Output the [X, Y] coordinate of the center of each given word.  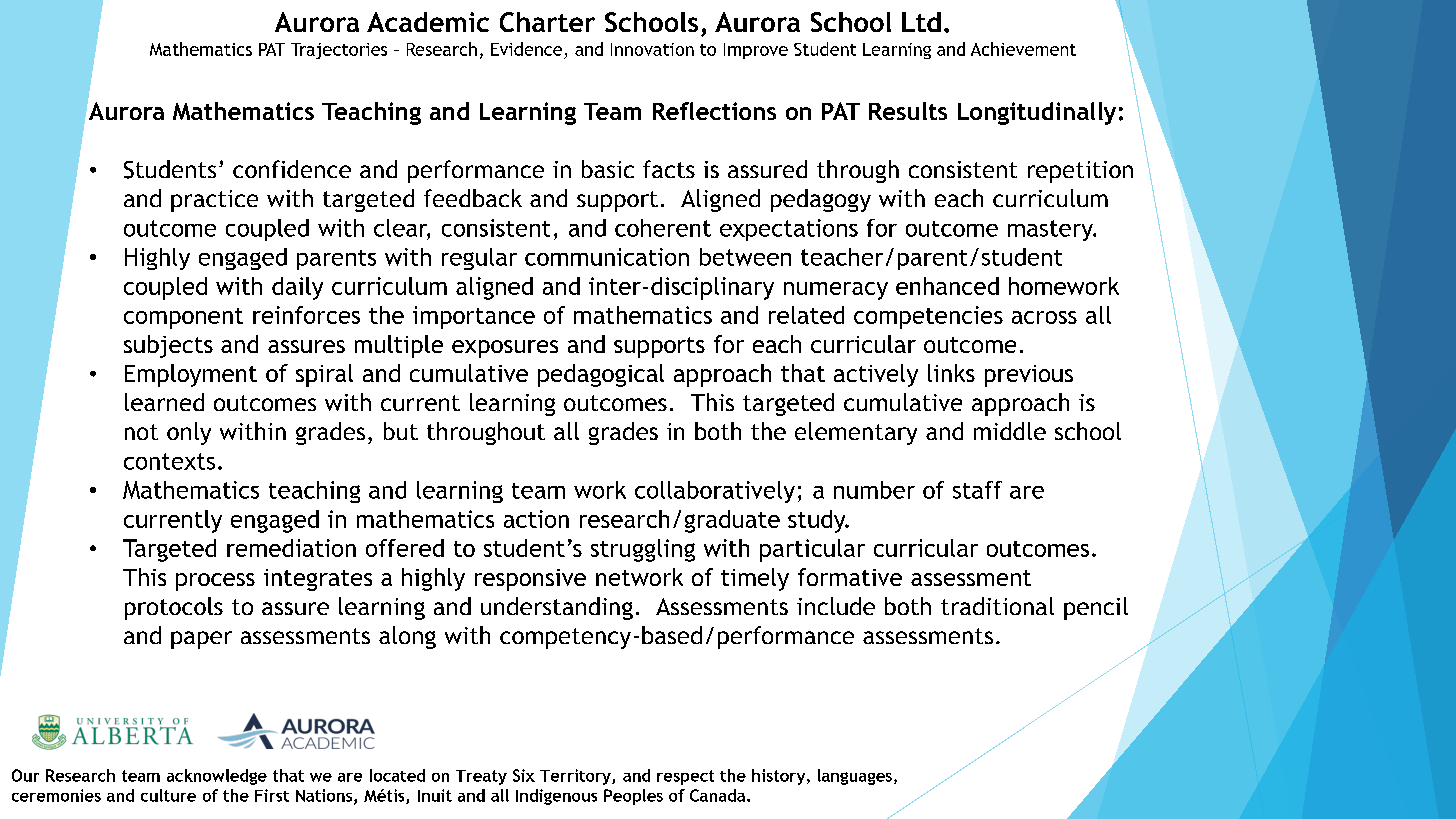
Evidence [528, 50]
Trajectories [339, 51]
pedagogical [601, 375]
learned [164, 402]
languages [855, 777]
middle [1010, 431]
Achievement [1023, 49]
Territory [576, 777]
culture [168, 795]
